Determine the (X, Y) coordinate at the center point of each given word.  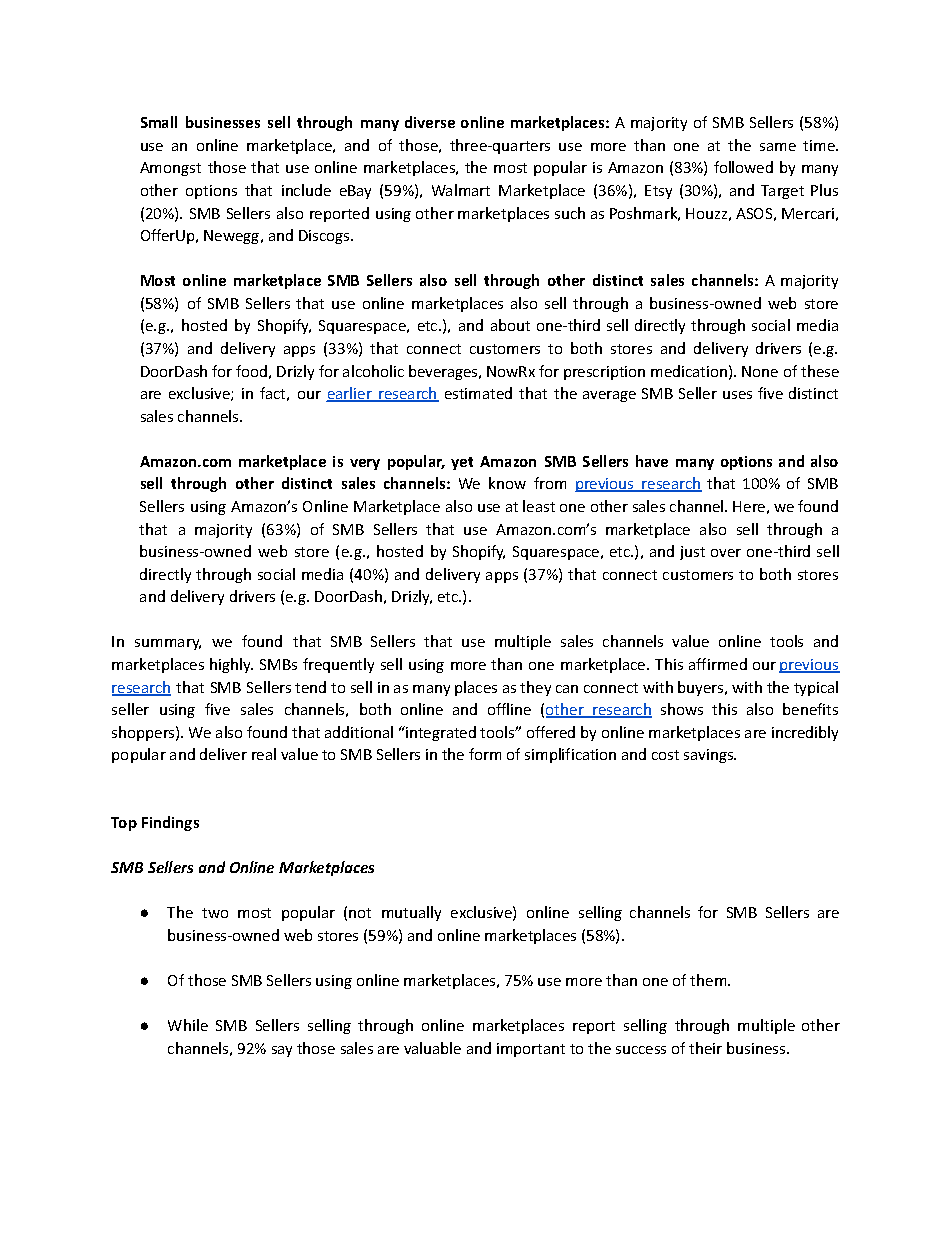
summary (168, 644)
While (188, 1025)
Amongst (170, 169)
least (539, 506)
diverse (430, 122)
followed (743, 167)
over (726, 553)
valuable (432, 1048)
